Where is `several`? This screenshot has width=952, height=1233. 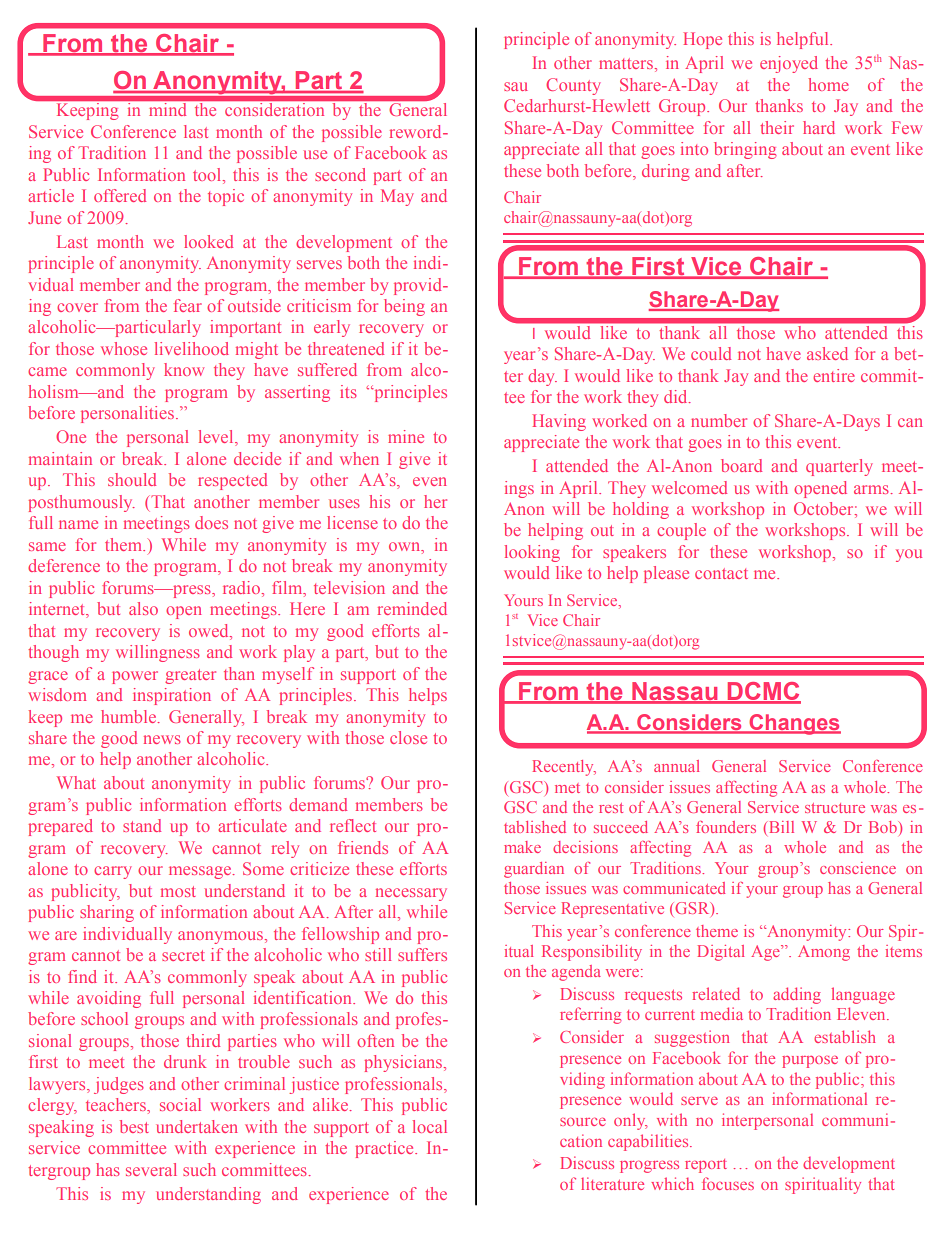
several is located at coordinates (151, 1169).
